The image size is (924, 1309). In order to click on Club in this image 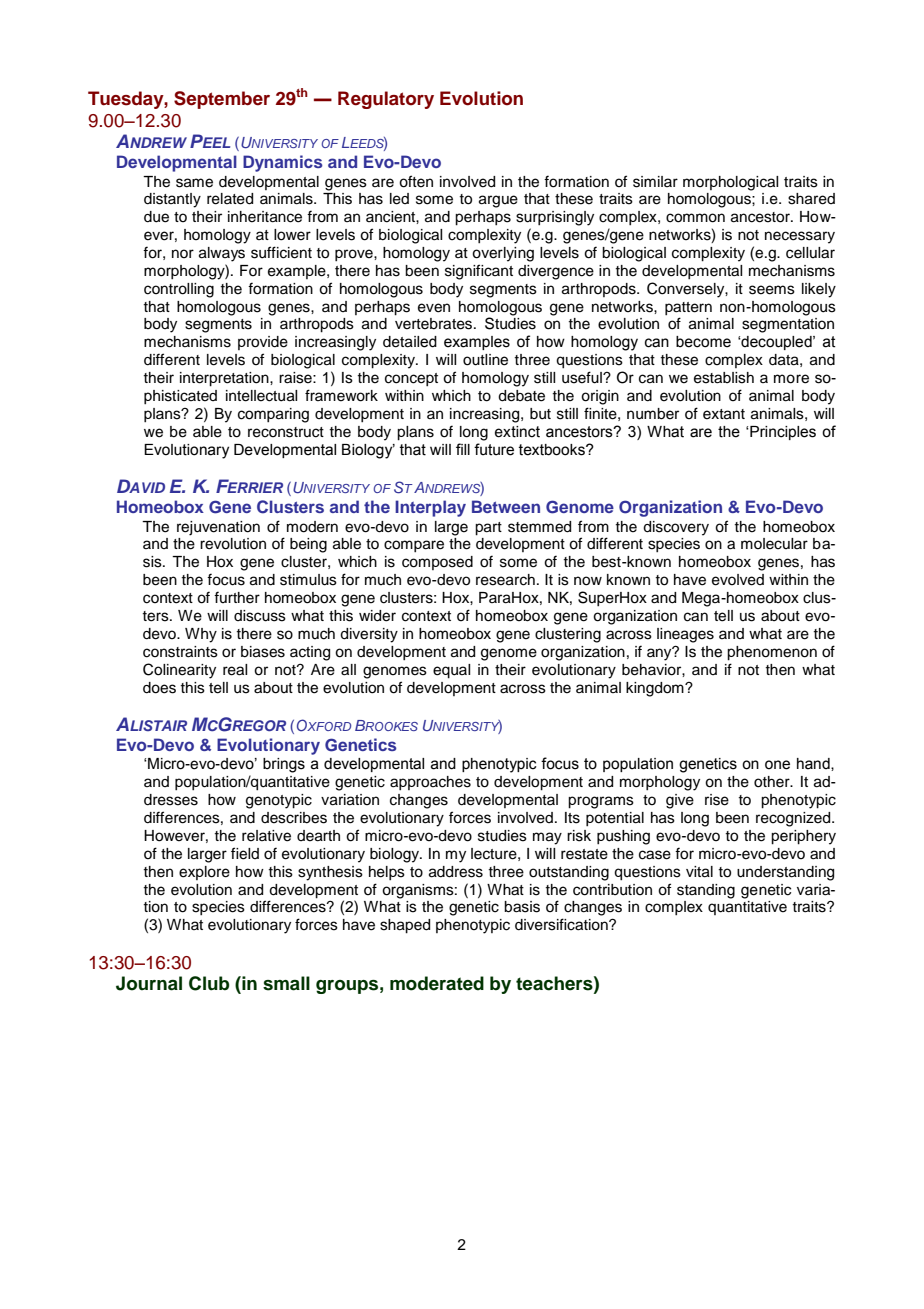, I will do `click(209, 983)`.
